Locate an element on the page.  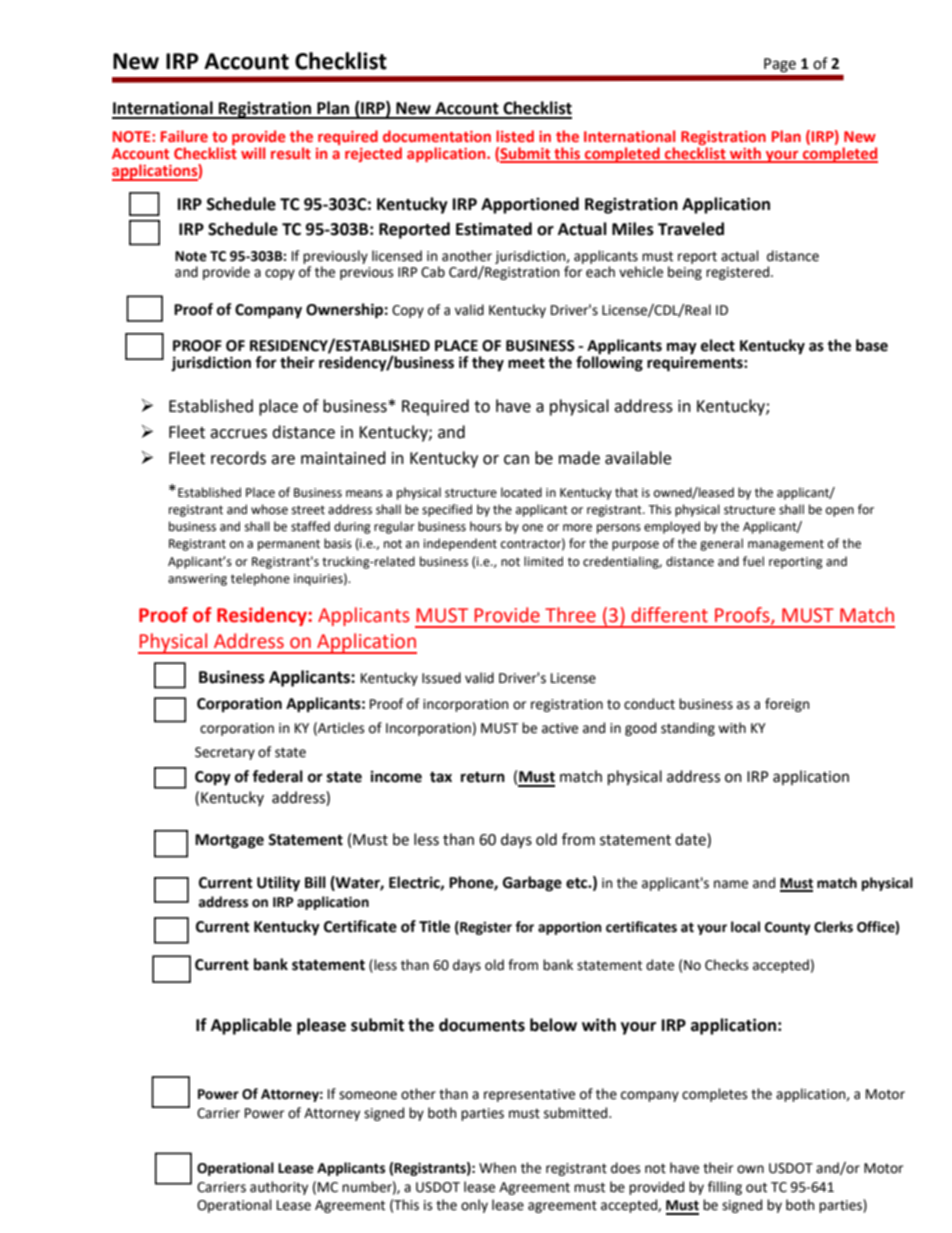
answering is located at coordinates (197, 580).
